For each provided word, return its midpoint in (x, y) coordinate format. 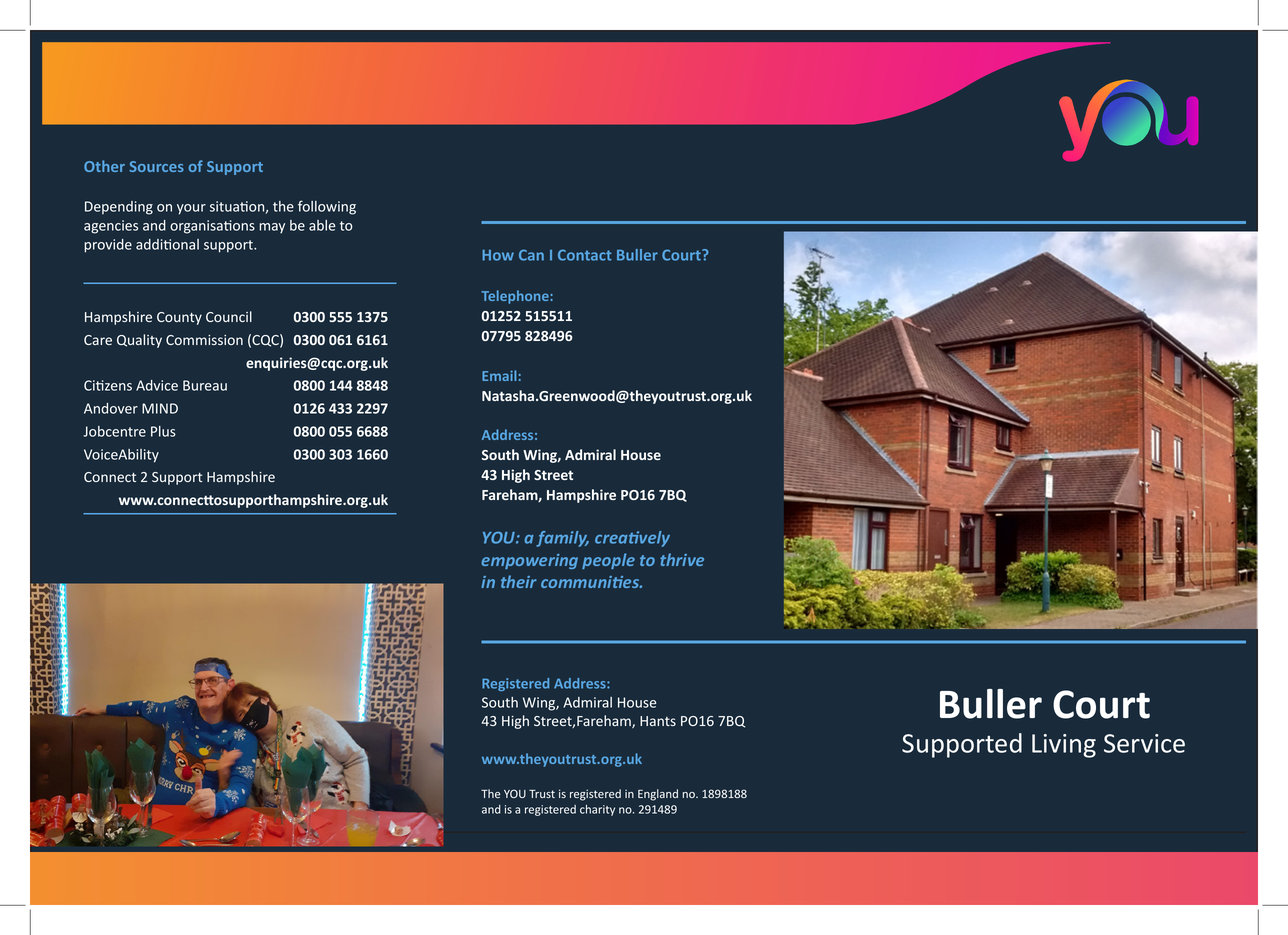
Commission (204, 340)
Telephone (516, 297)
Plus (163, 431)
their (519, 581)
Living (1064, 746)
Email (499, 375)
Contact (585, 255)
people (608, 561)
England (658, 795)
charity (597, 810)
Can (531, 255)
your (191, 209)
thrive (682, 559)
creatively (632, 539)
